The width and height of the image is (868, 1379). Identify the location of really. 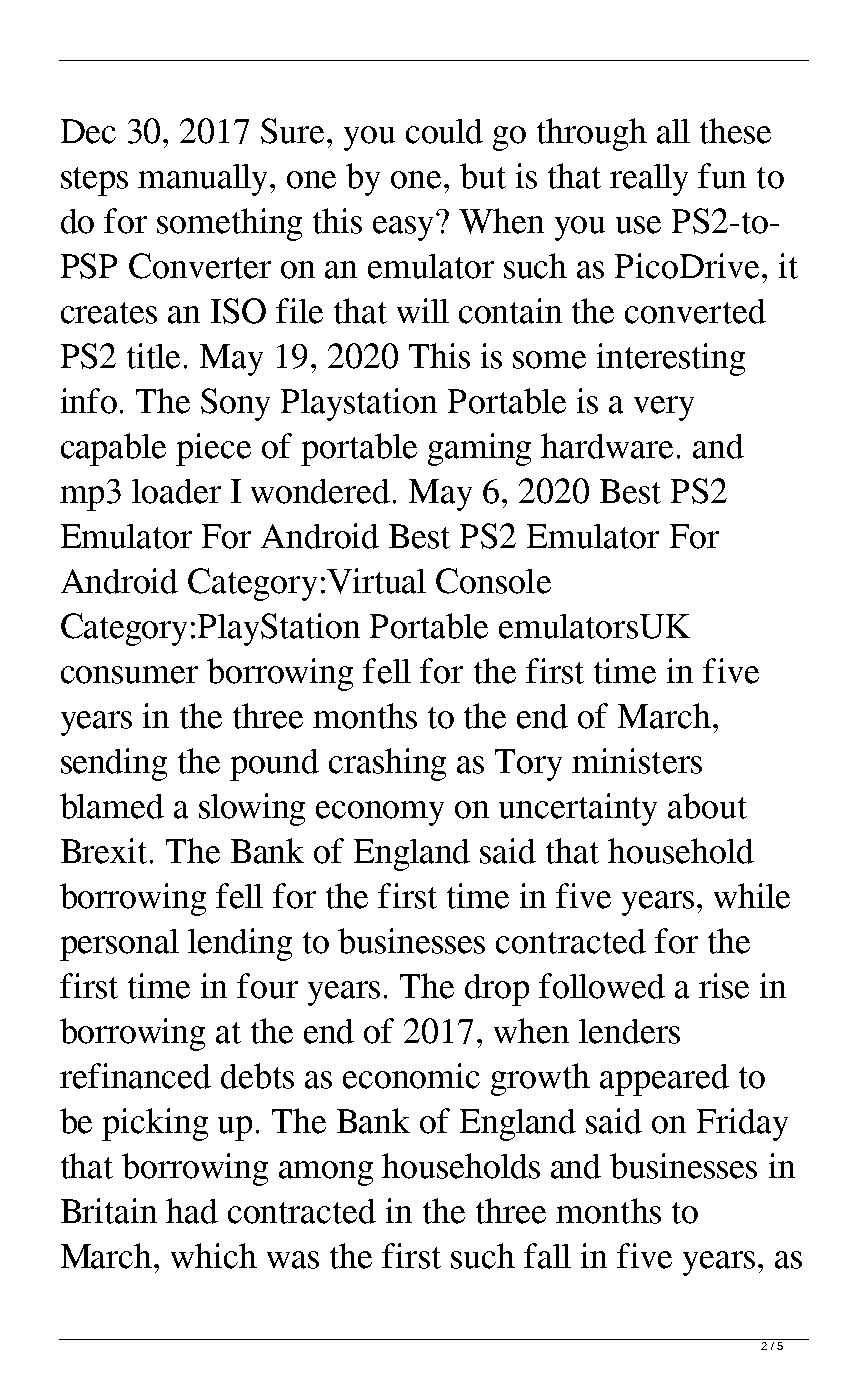
(649, 180).
